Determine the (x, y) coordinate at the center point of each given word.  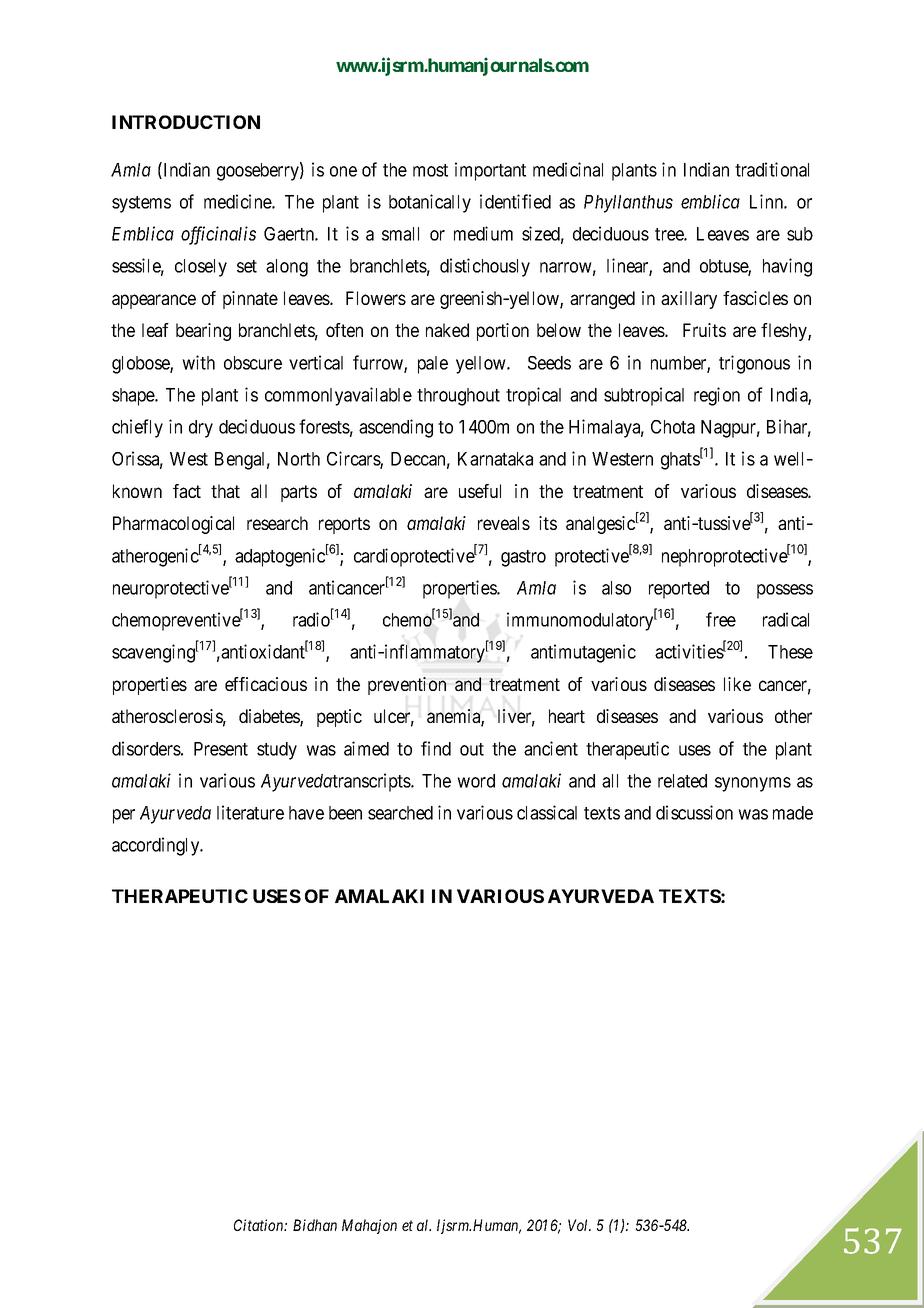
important (490, 171)
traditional (772, 169)
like (737, 684)
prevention (407, 686)
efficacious (266, 684)
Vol (579, 1225)
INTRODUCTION (186, 122)
